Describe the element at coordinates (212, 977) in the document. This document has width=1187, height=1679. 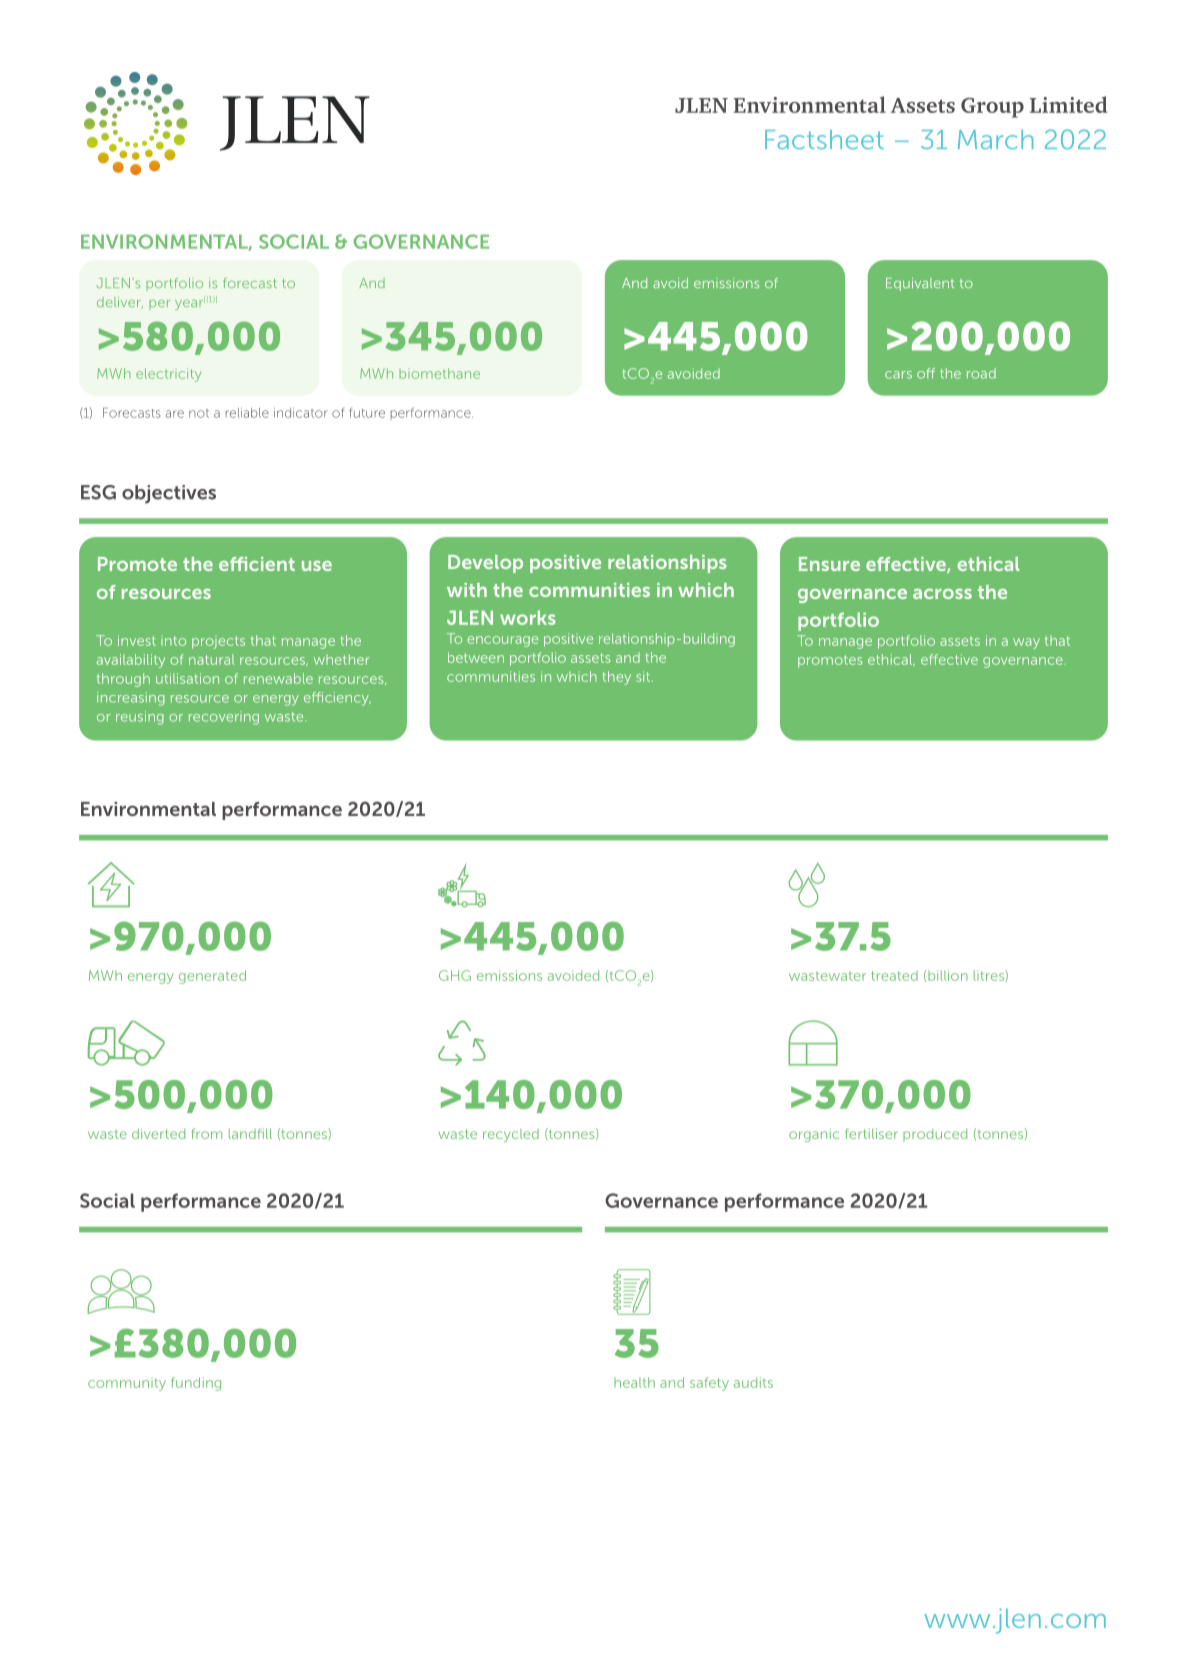
I see `generated` at that location.
